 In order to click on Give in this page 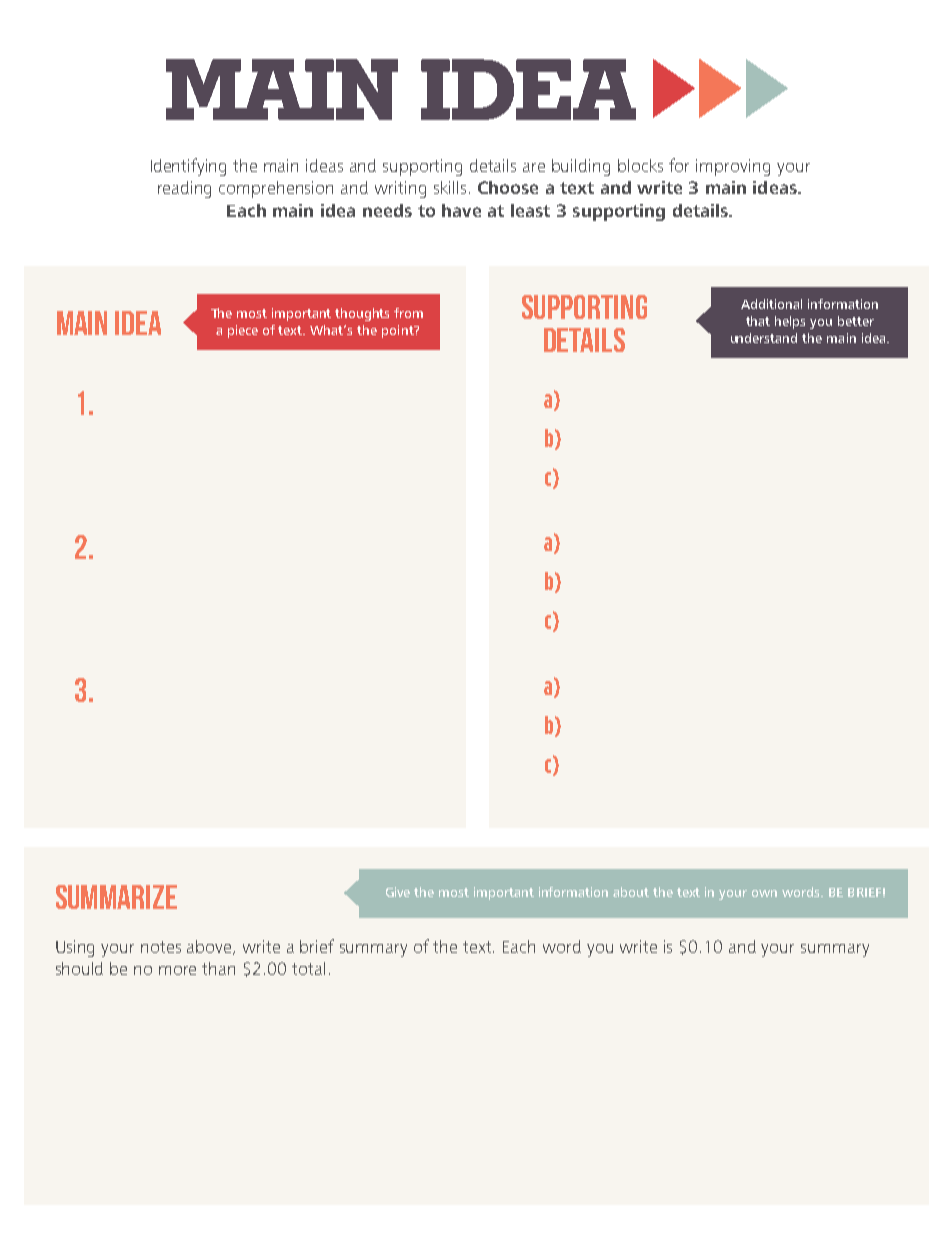, I will do `click(398, 892)`.
